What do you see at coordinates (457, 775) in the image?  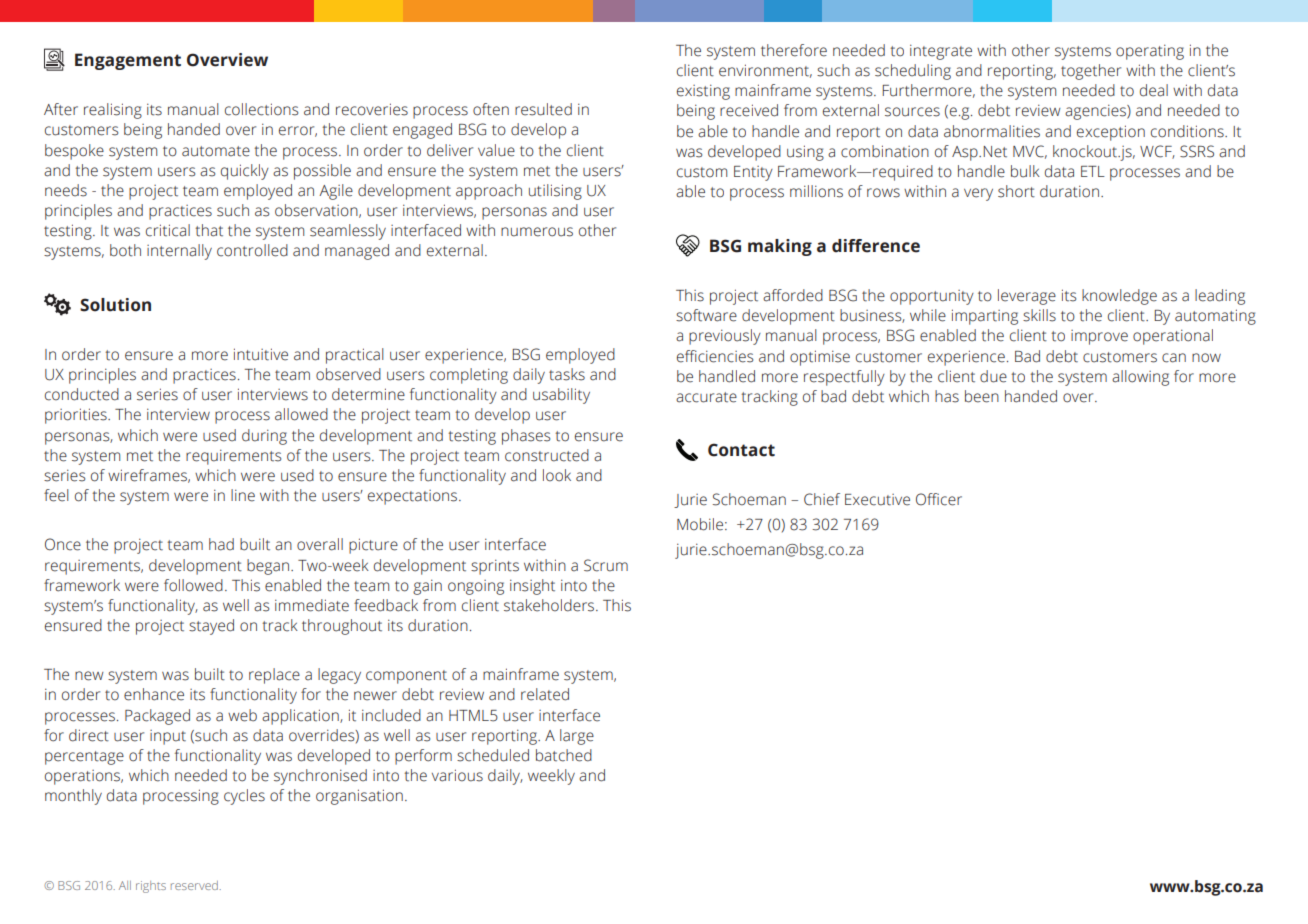 I see `various` at bounding box center [457, 775].
